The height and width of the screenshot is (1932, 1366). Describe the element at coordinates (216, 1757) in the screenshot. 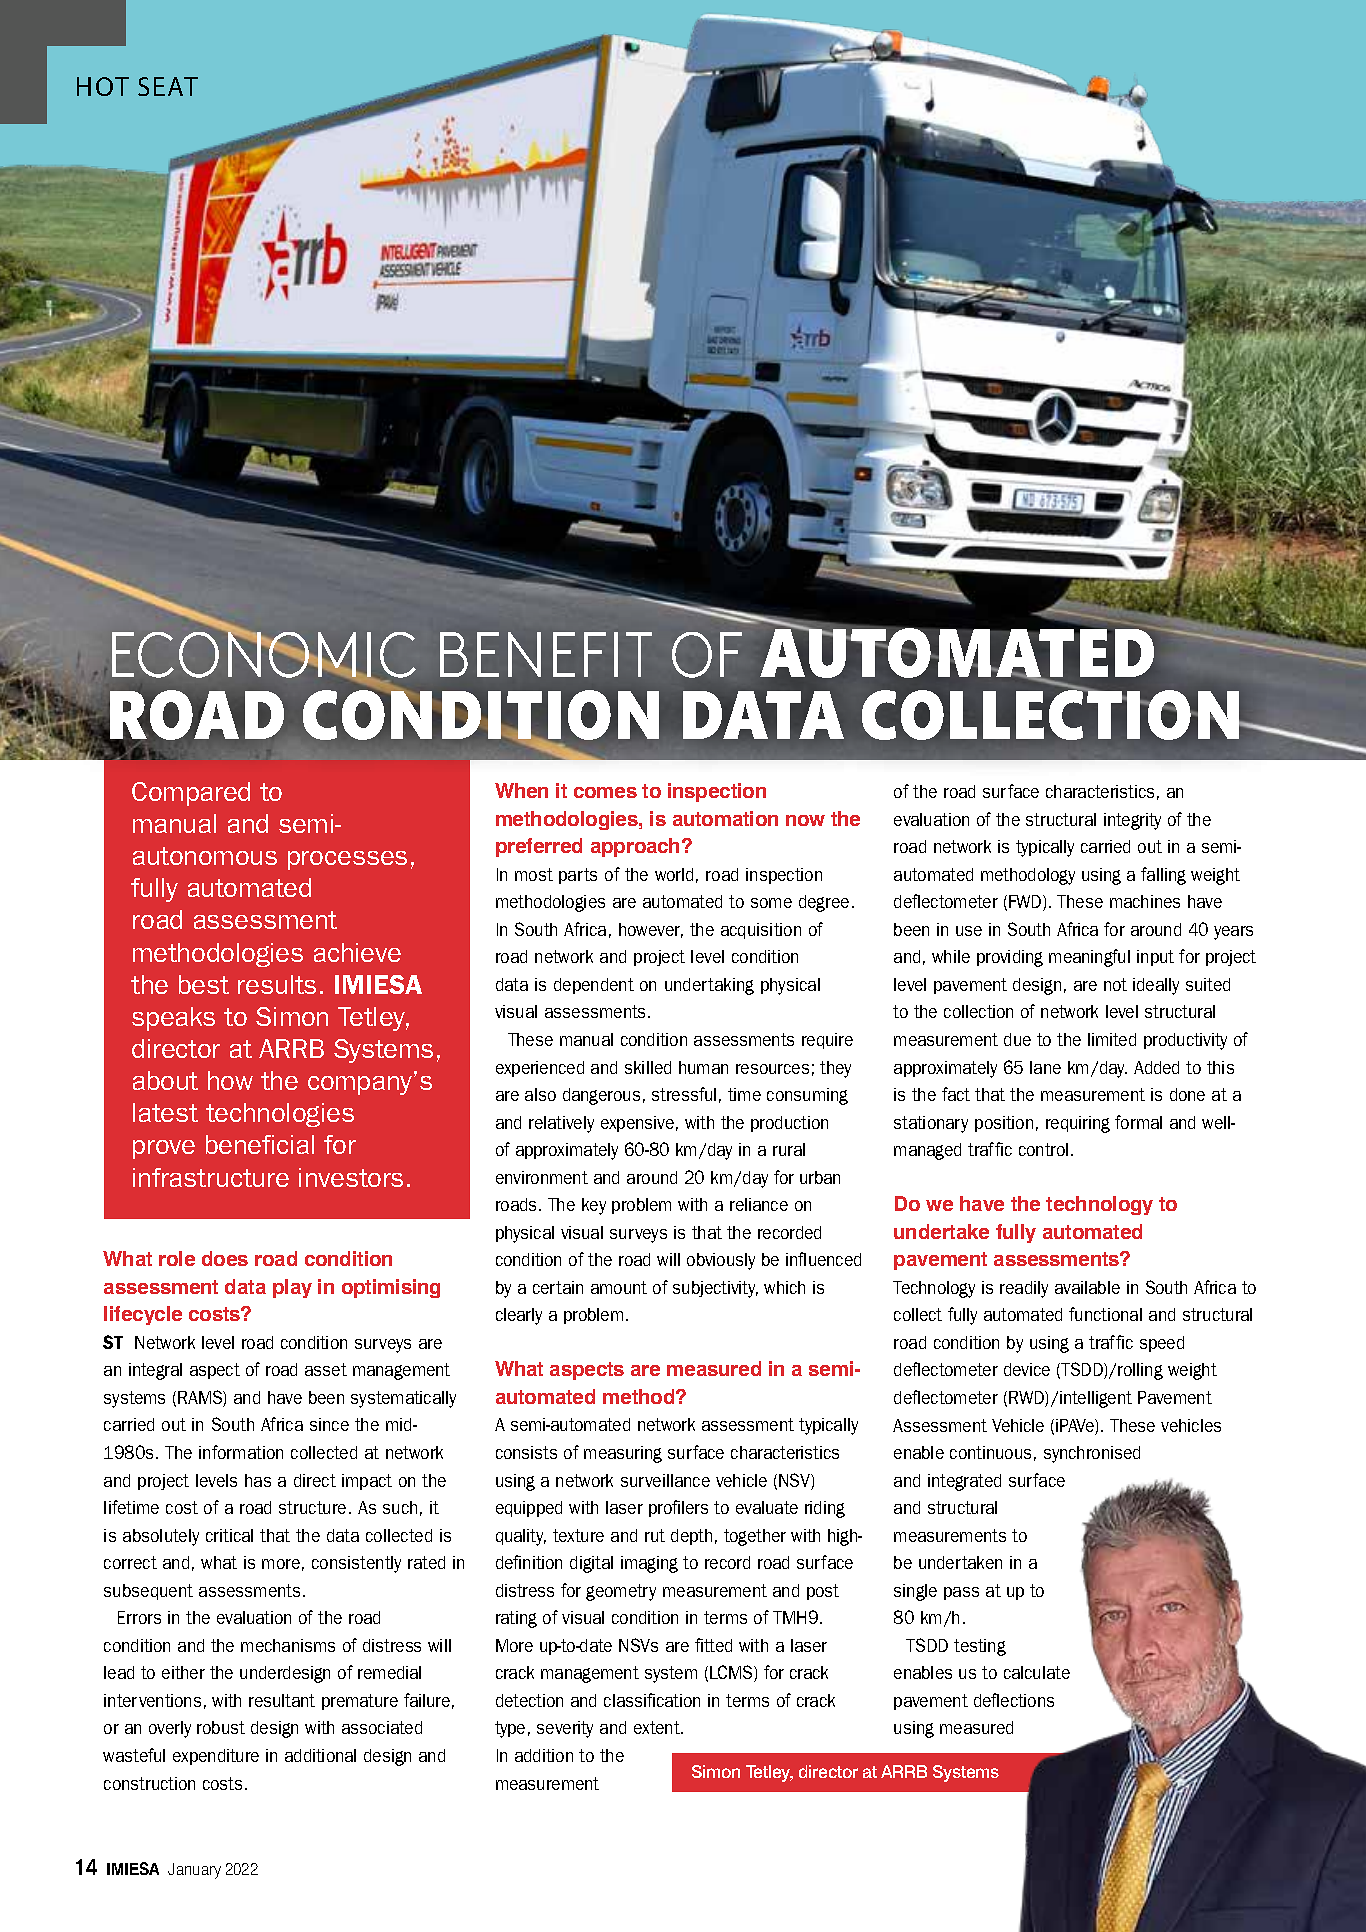

I see `expenditure` at that location.
